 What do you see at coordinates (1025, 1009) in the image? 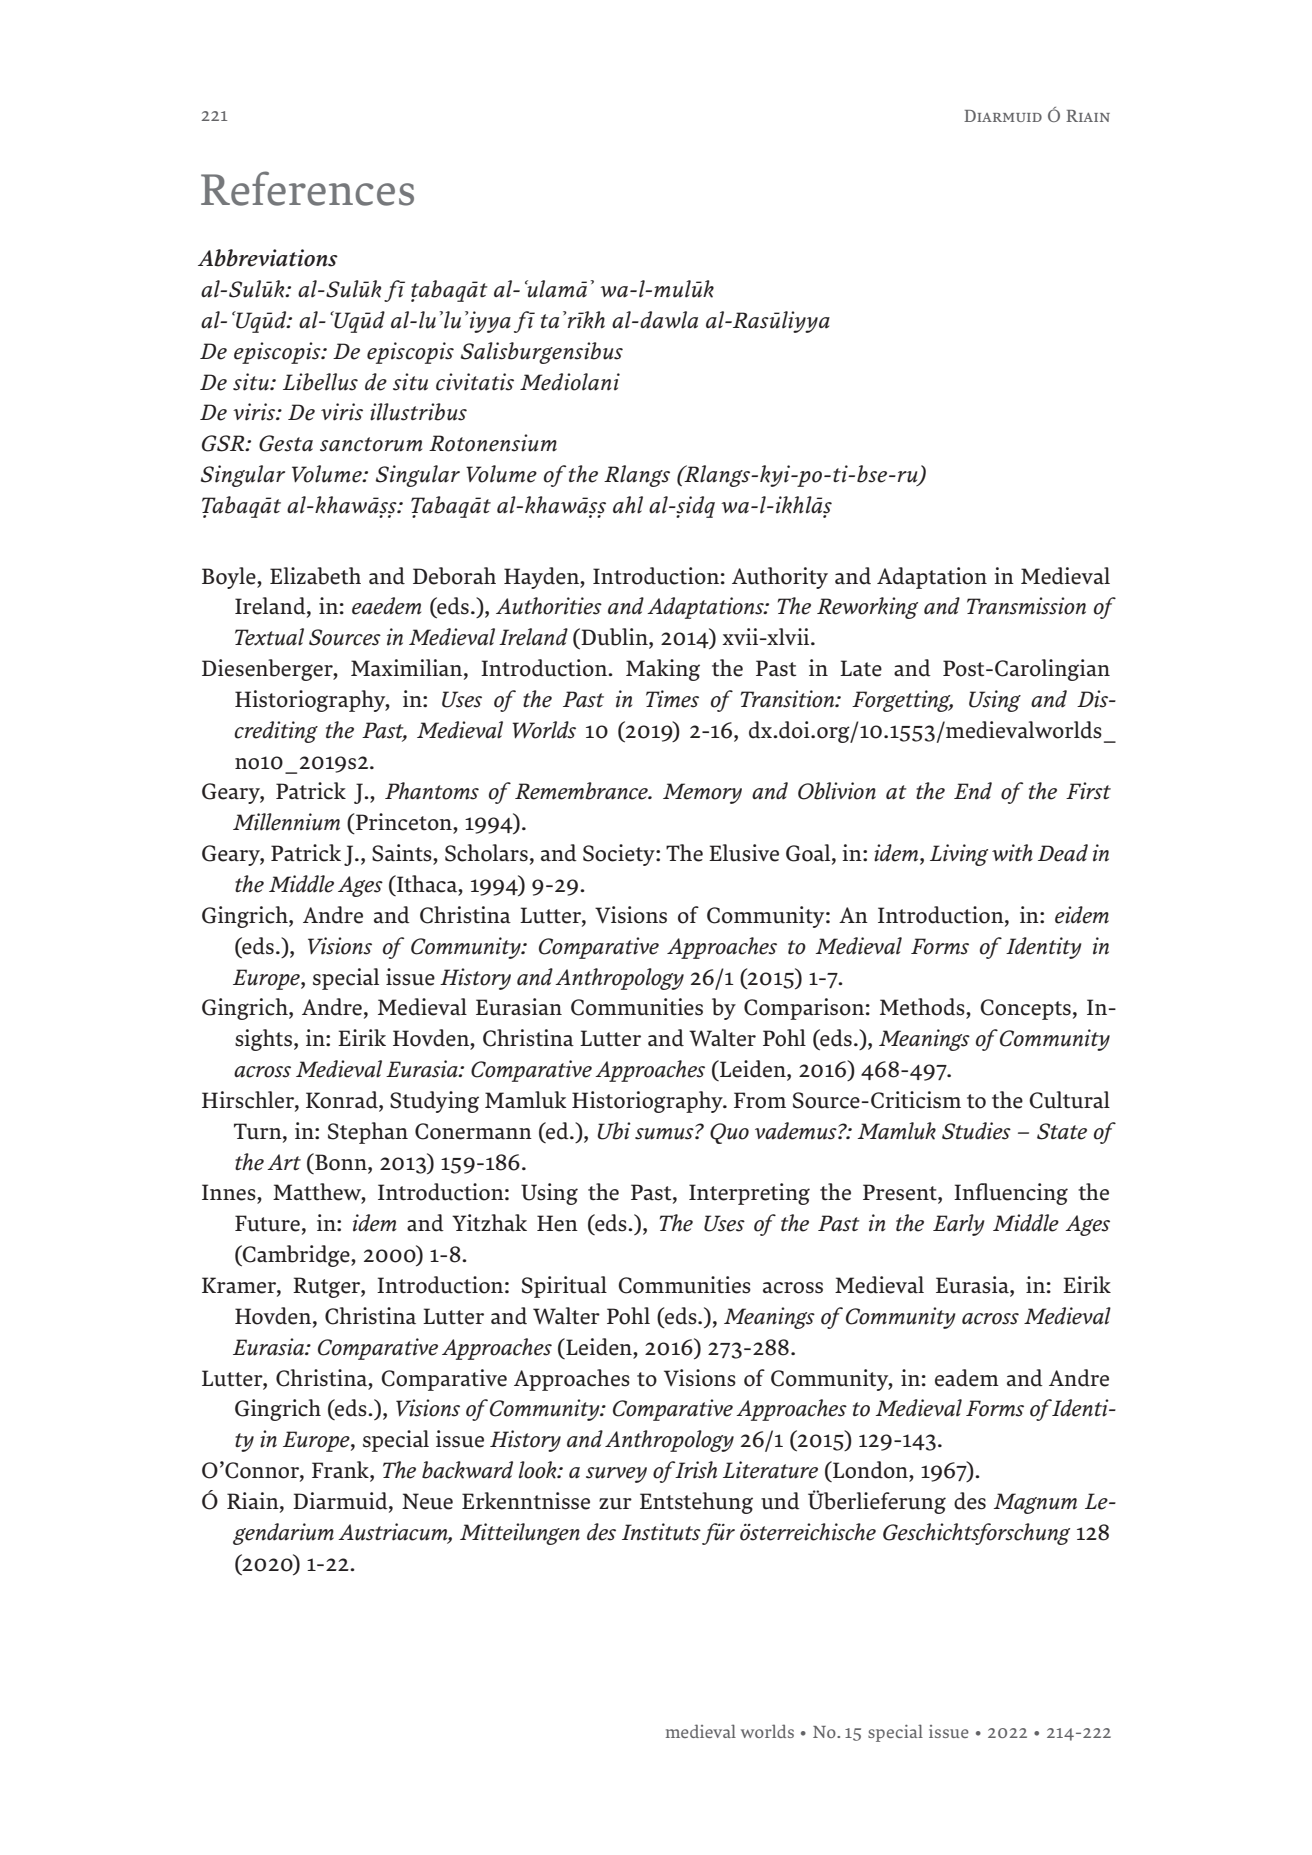
I see `Concepts` at bounding box center [1025, 1009].
